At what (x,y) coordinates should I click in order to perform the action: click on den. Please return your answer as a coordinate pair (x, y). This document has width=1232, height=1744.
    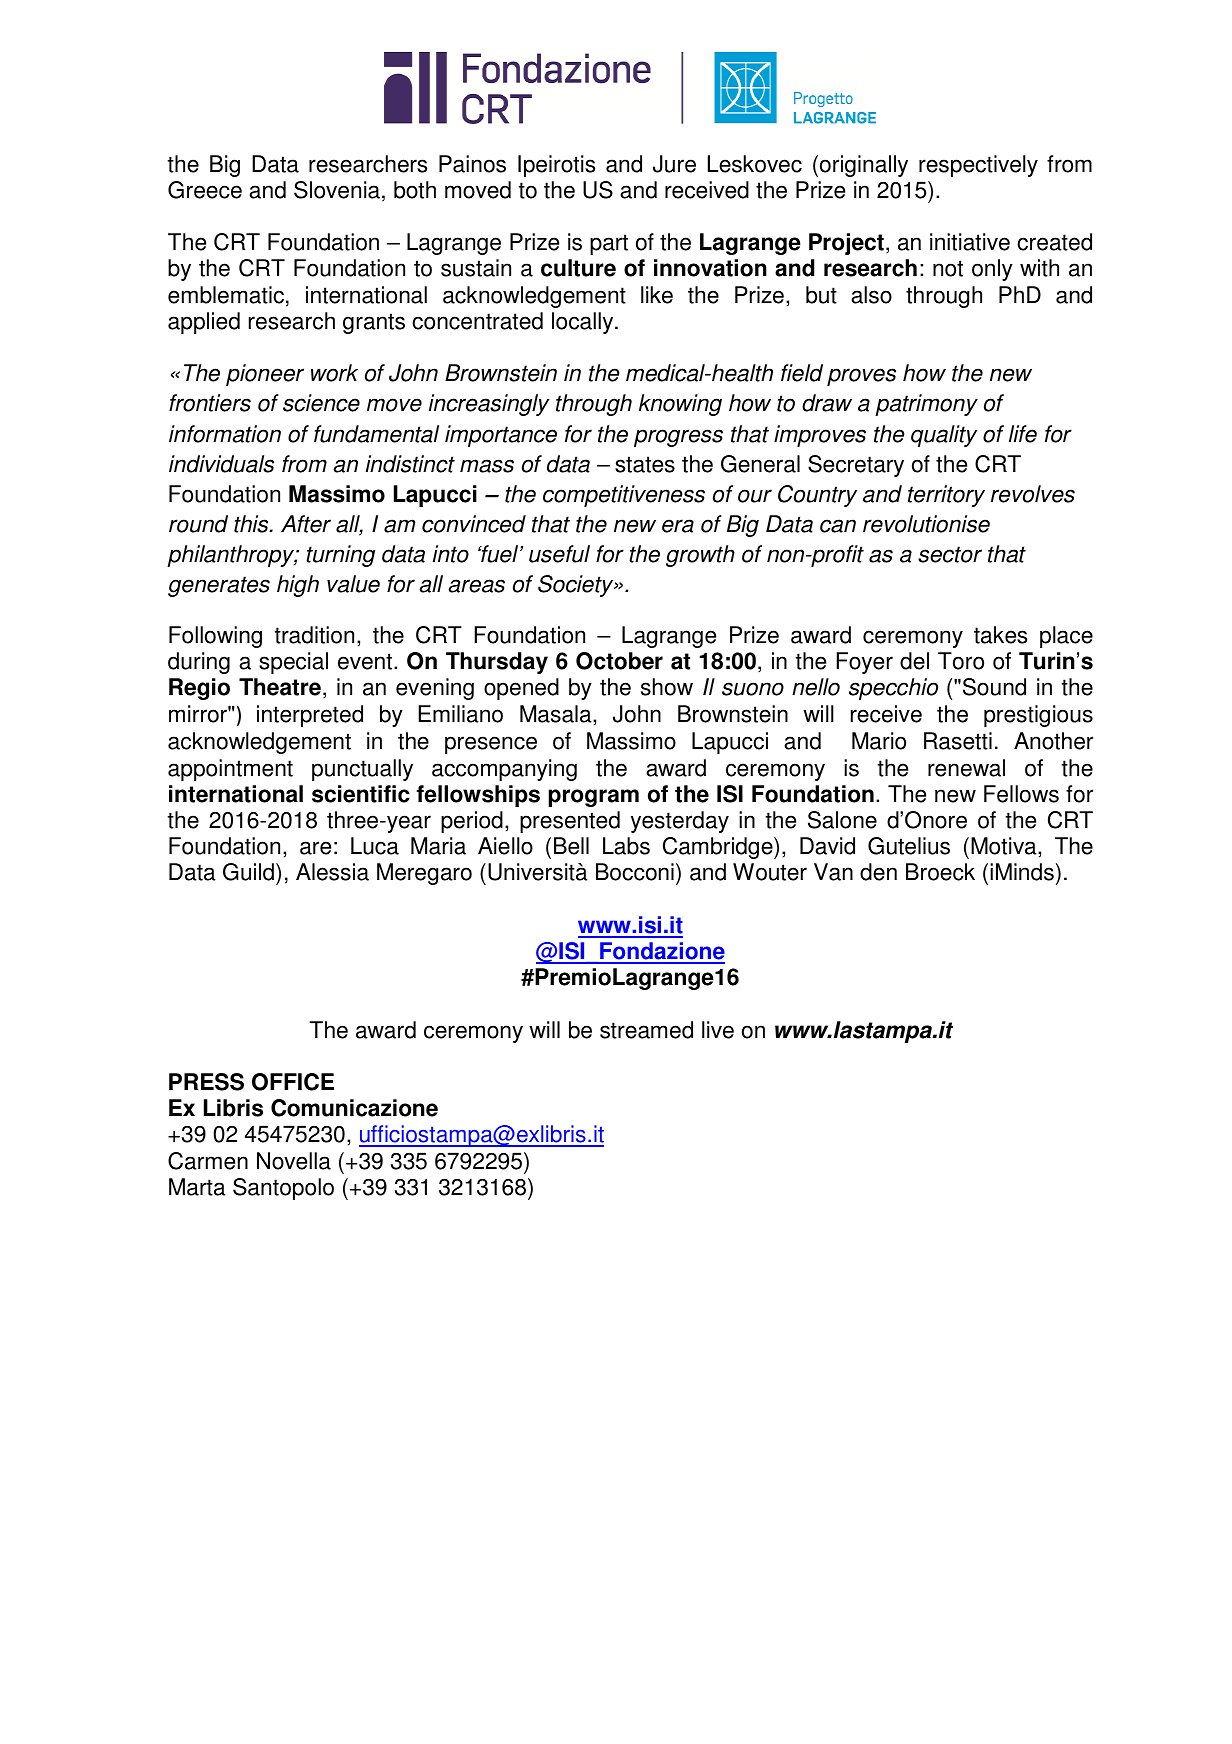
    Looking at the image, I should click on (878, 872).
